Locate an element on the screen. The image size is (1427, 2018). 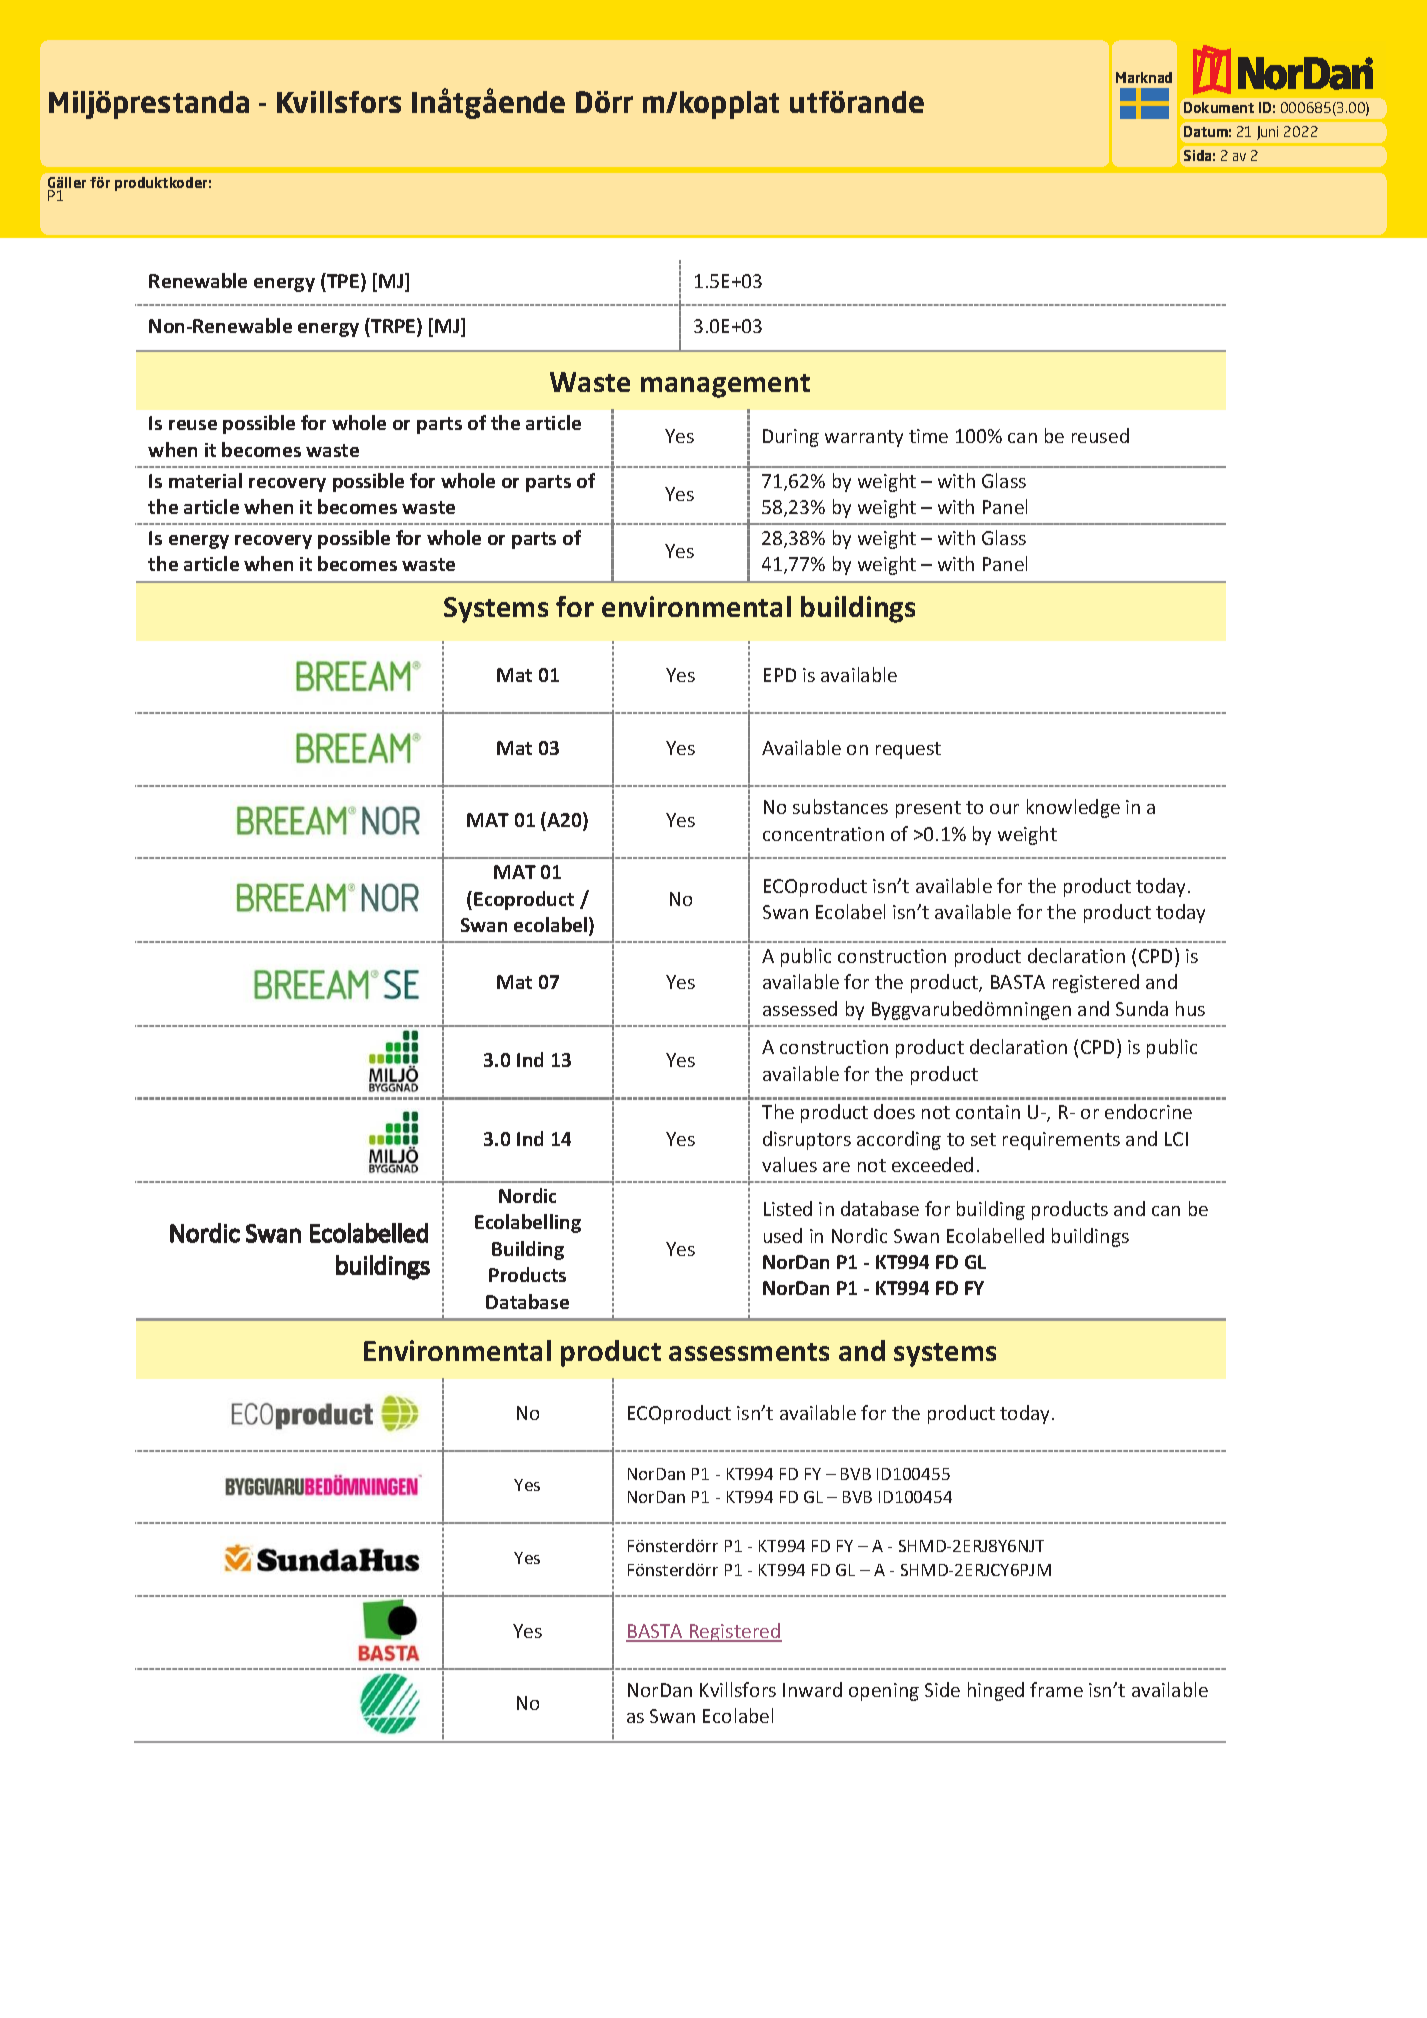
Side is located at coordinates (942, 1689).
